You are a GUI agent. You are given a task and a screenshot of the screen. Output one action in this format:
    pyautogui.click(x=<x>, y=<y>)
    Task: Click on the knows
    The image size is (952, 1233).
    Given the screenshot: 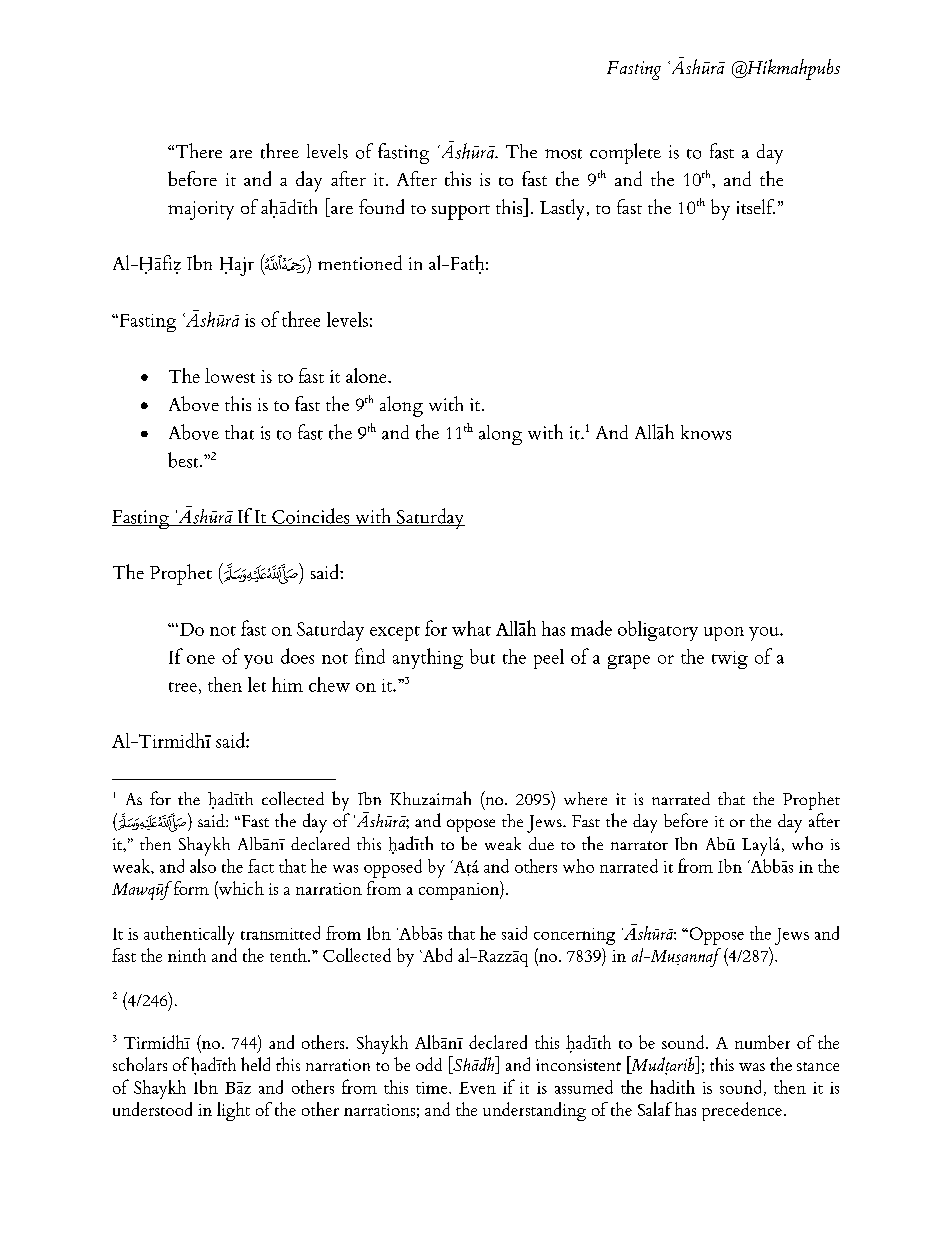 What is the action you would take?
    pyautogui.click(x=706, y=432)
